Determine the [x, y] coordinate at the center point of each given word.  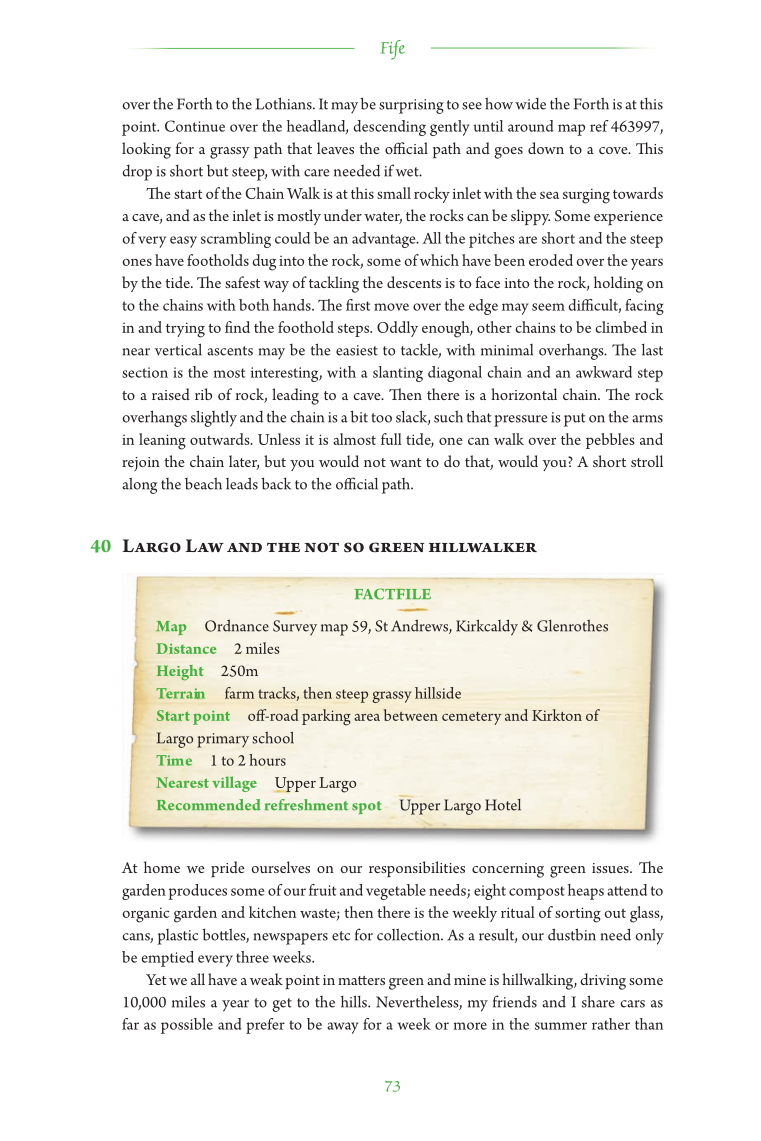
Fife [393, 50]
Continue [195, 126]
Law [205, 545]
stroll [647, 461]
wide [530, 104]
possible [187, 1026]
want [405, 462]
